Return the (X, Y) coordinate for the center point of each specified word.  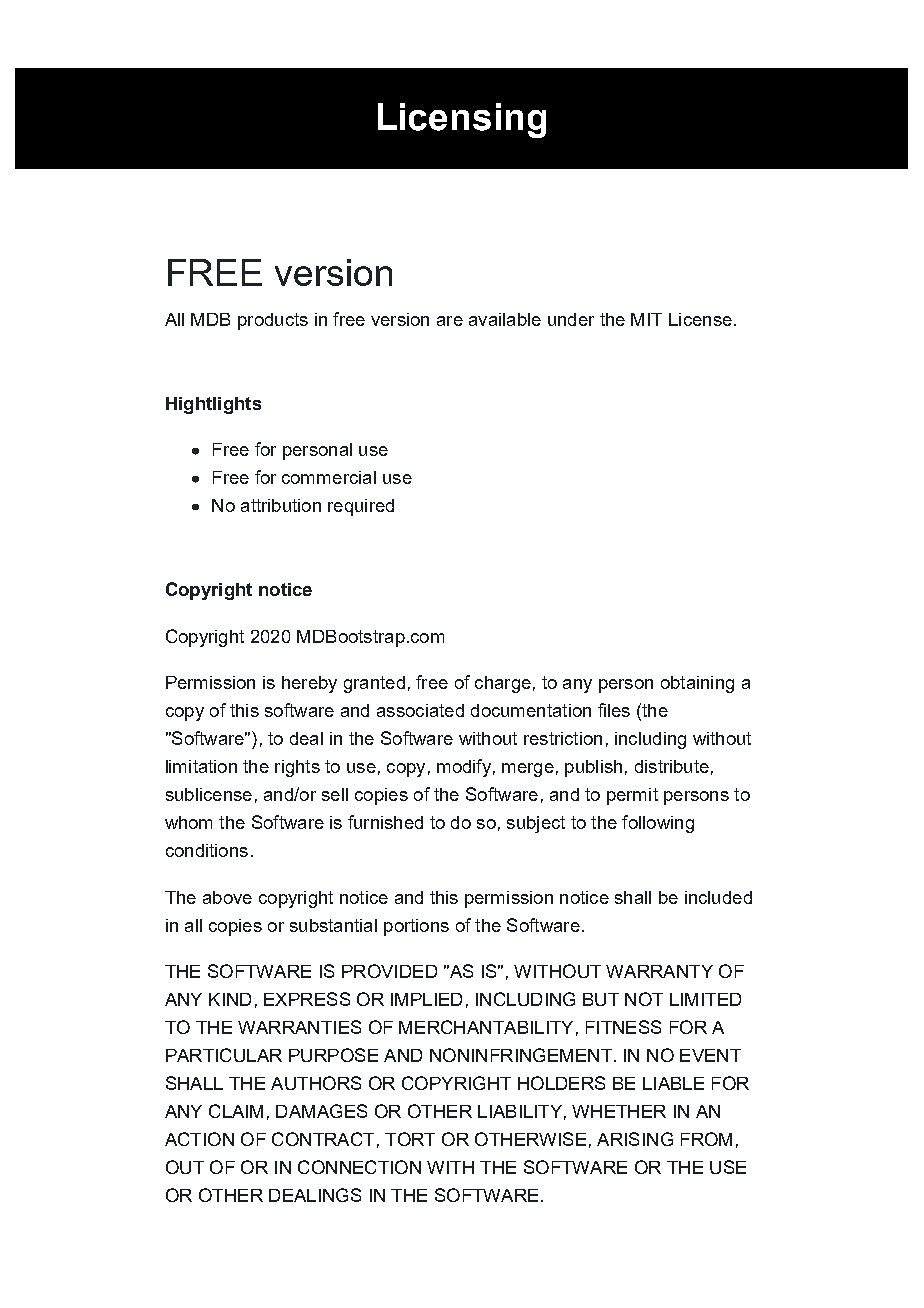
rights (297, 768)
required (361, 507)
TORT (410, 1139)
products (273, 321)
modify (464, 768)
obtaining (697, 684)
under (571, 319)
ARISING (635, 1139)
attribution (281, 505)
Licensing (462, 120)
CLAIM (236, 1111)
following (658, 824)
